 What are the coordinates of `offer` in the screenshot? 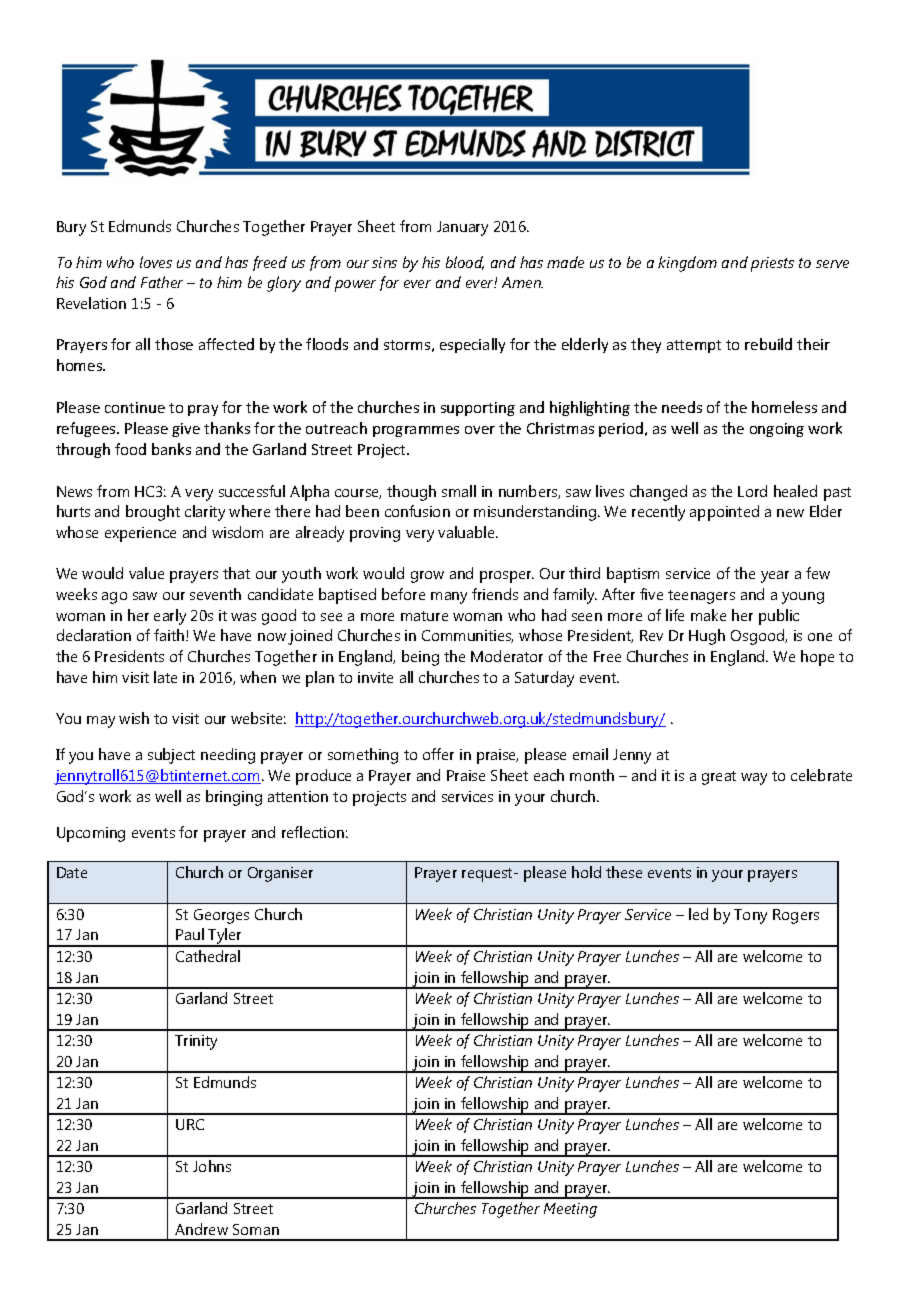 It's located at (438, 754).
